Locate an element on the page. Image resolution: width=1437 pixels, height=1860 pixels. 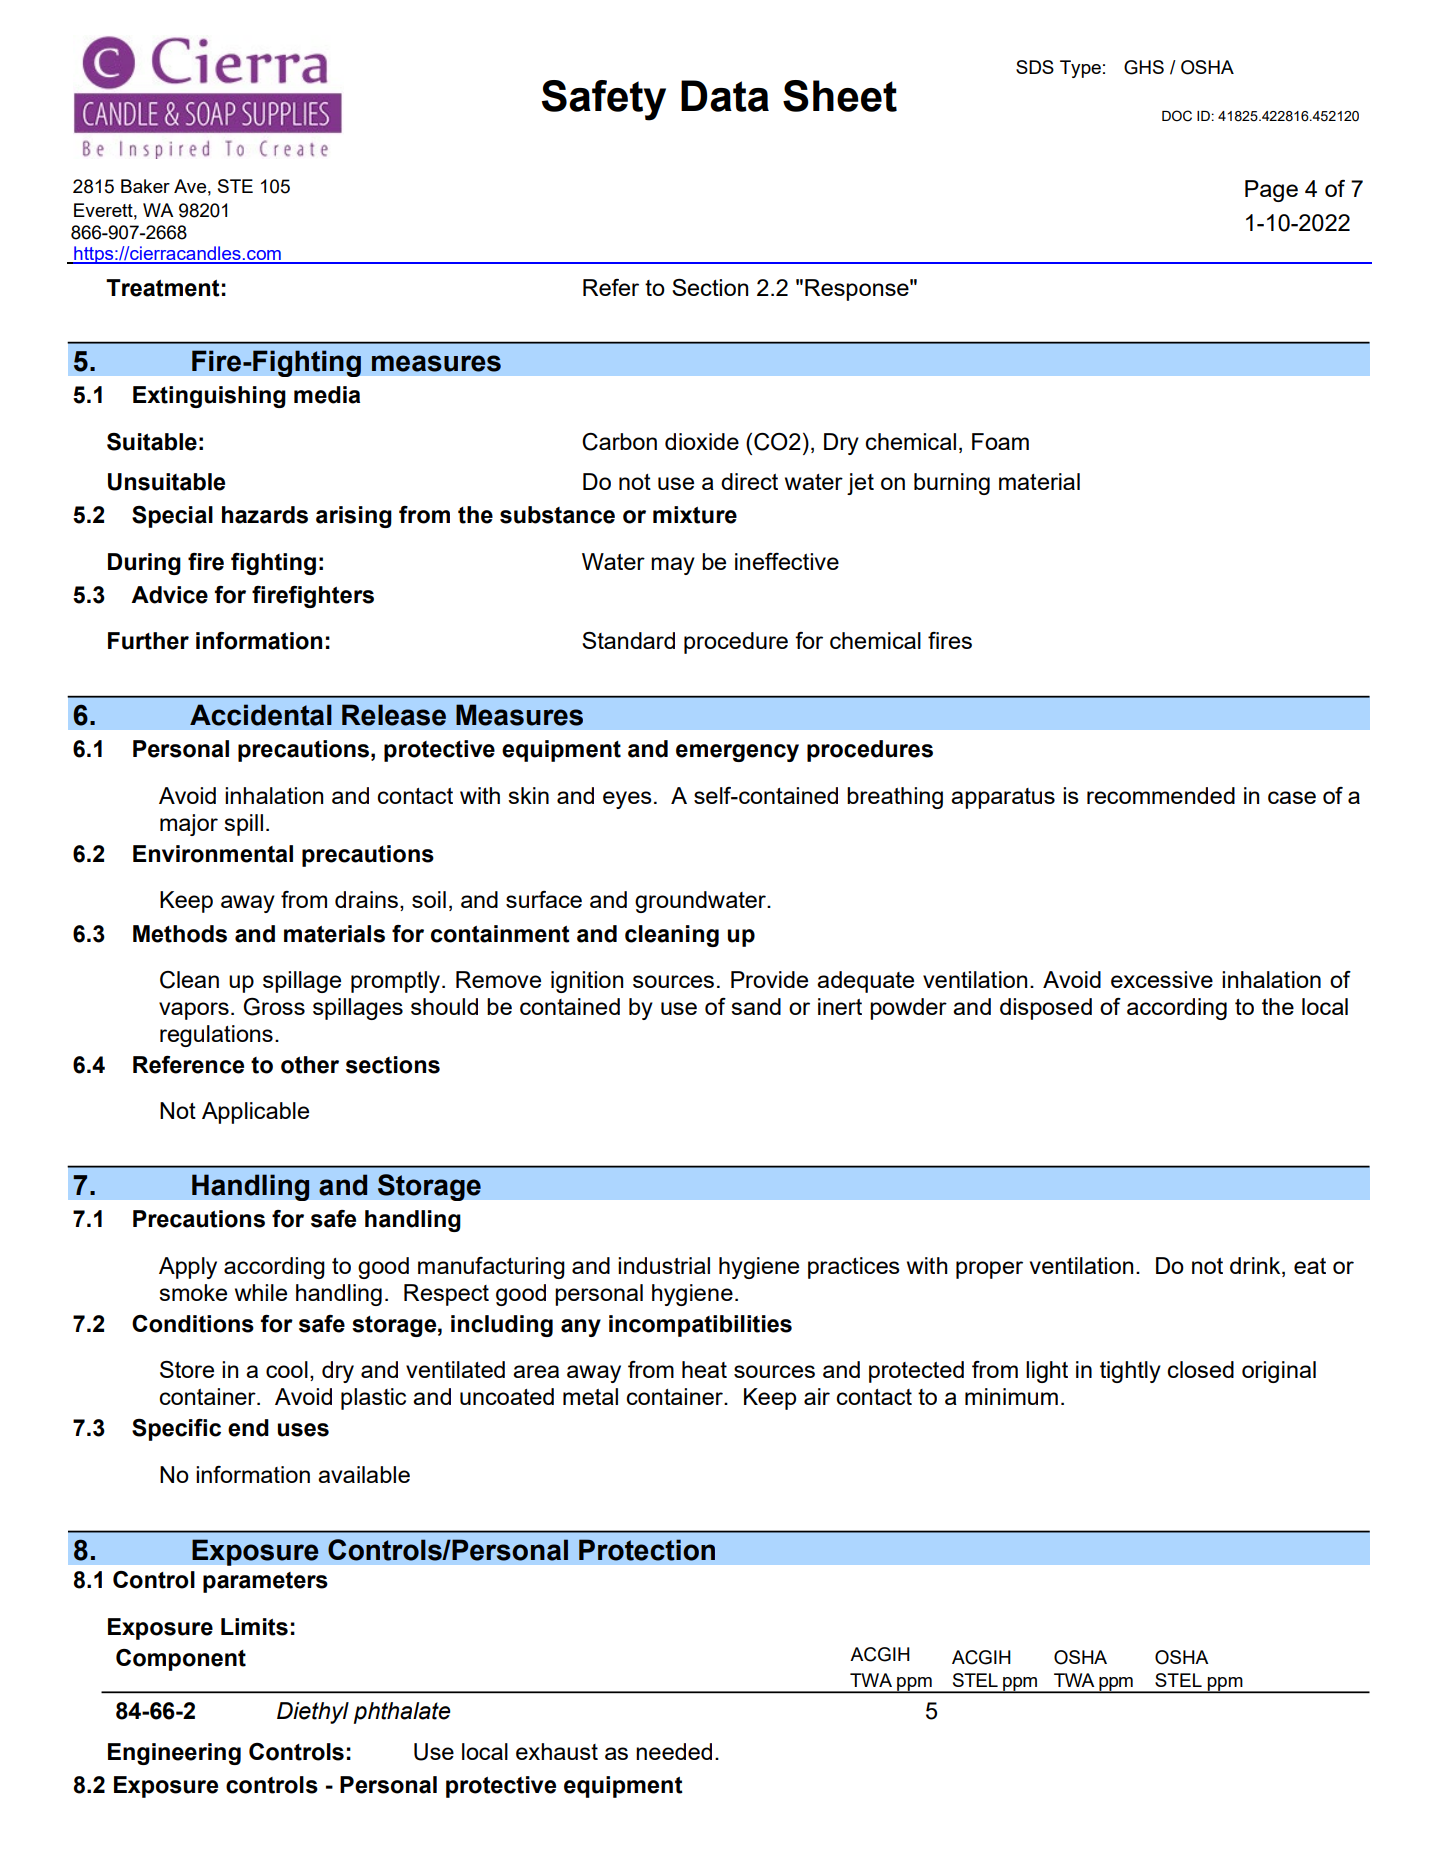
minimum is located at coordinates (1011, 1396).
